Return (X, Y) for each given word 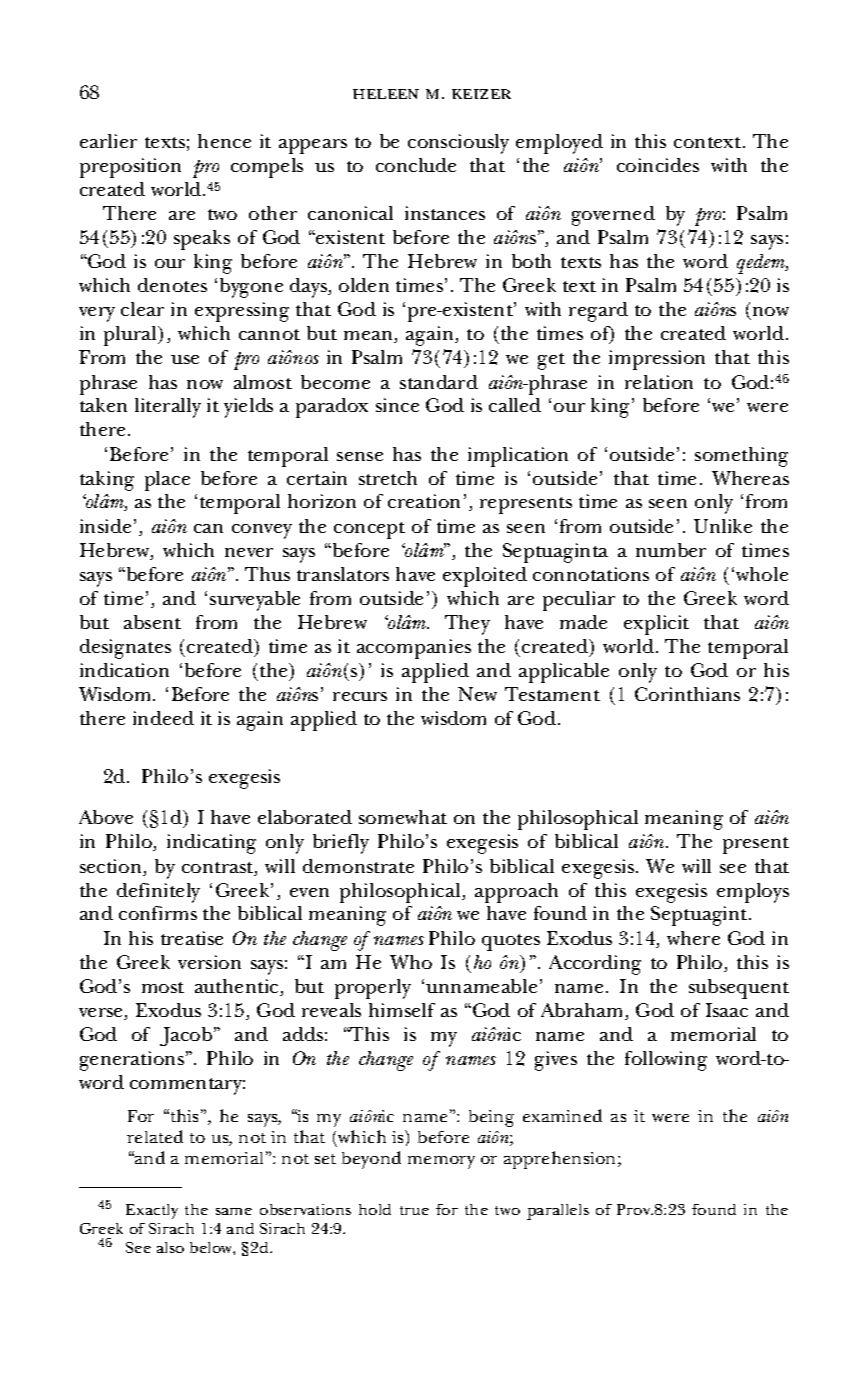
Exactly (152, 1211)
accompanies (414, 649)
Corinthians (687, 694)
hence (224, 141)
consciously (458, 144)
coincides (658, 165)
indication (124, 670)
